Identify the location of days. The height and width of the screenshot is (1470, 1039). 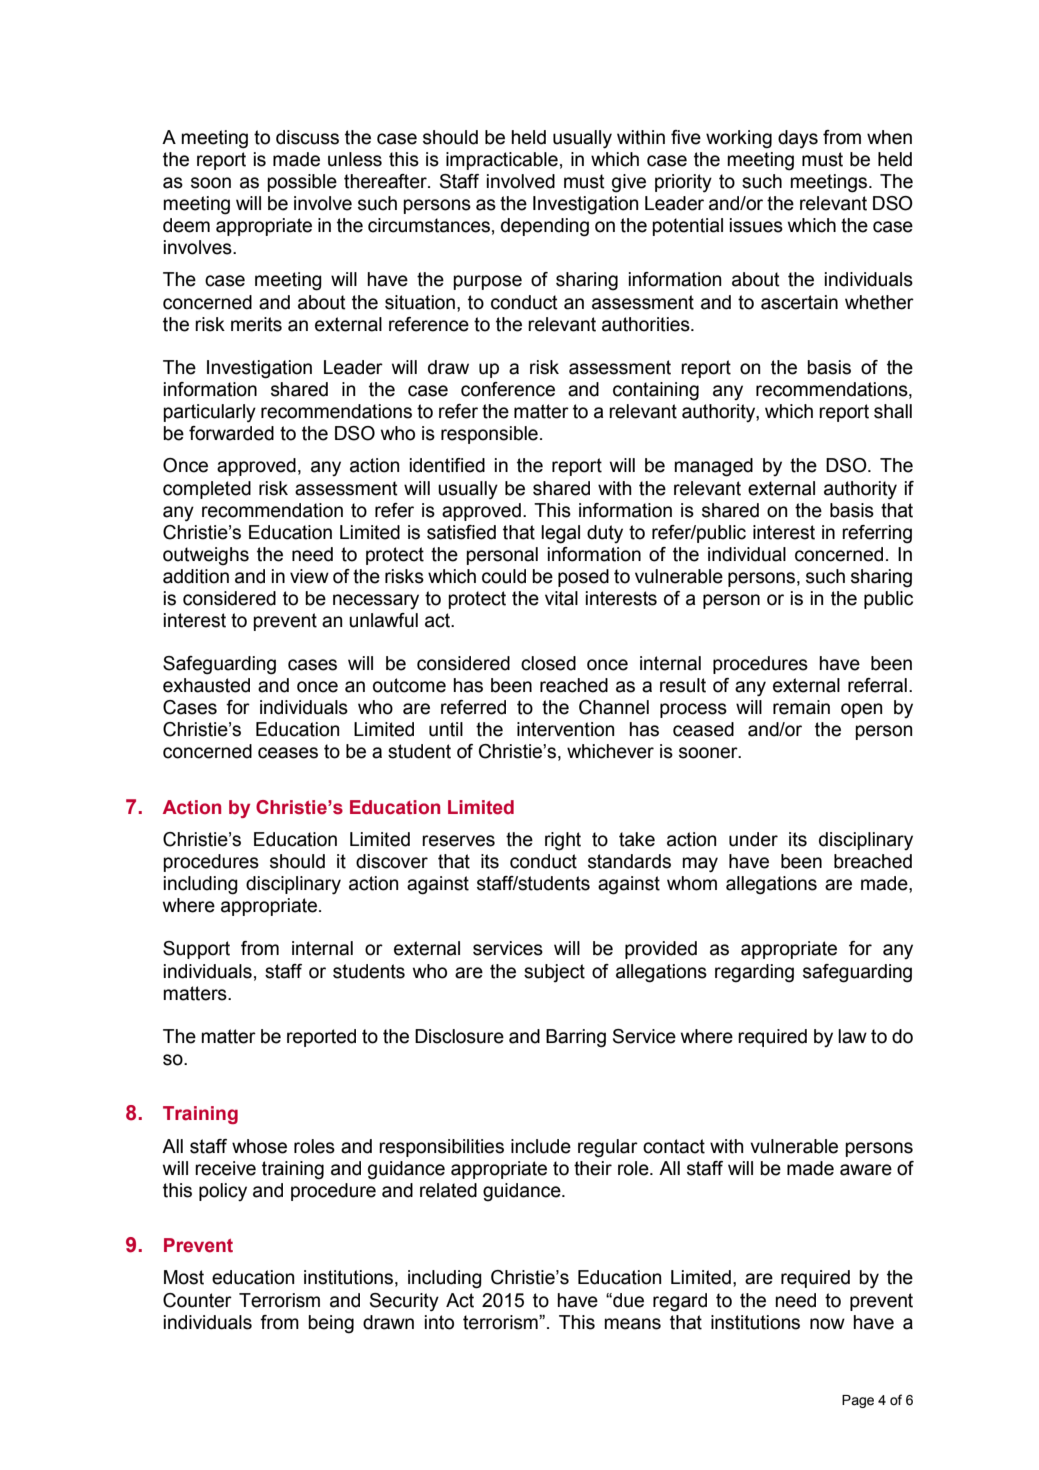
(798, 139).
